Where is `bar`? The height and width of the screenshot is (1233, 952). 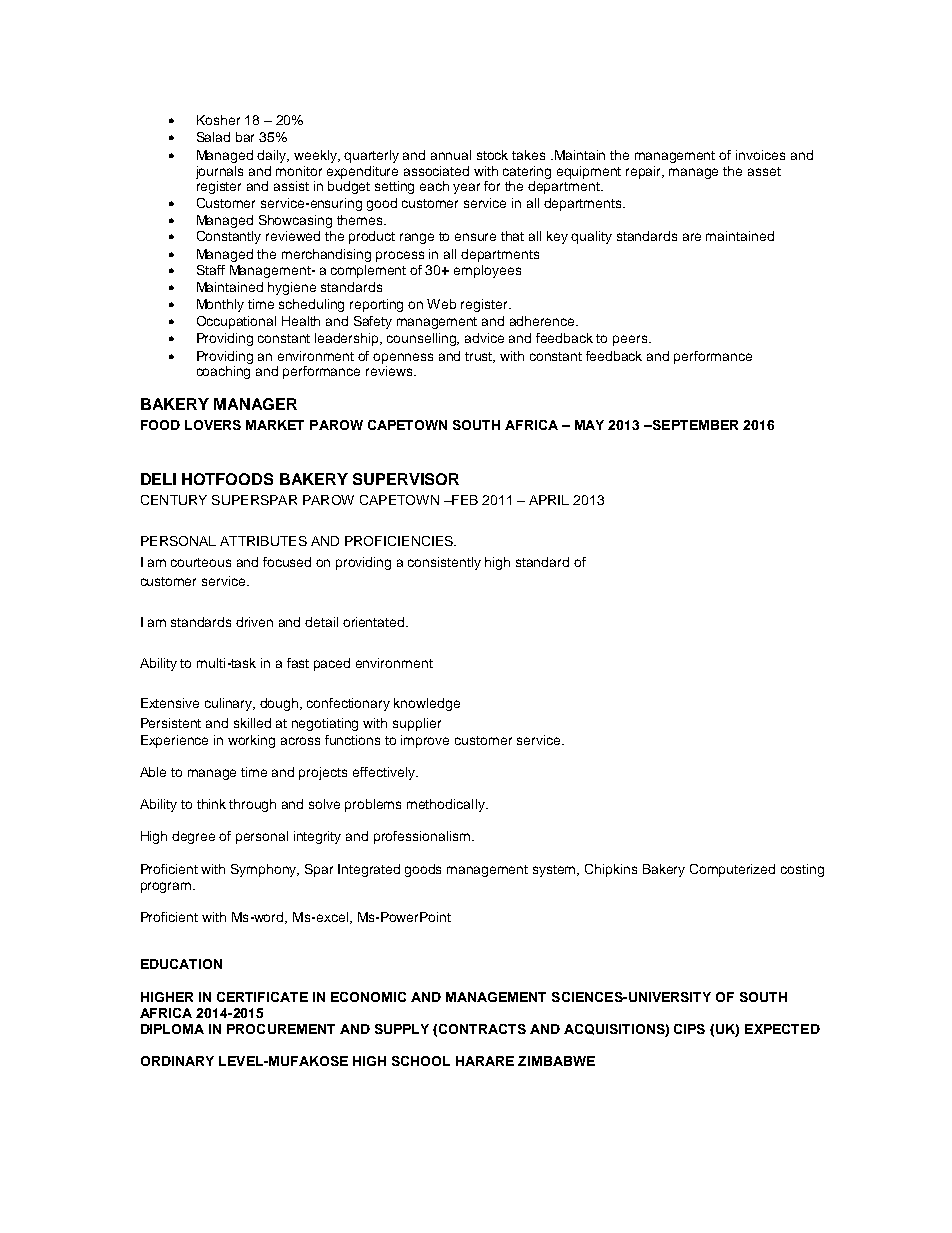 bar is located at coordinates (245, 137).
